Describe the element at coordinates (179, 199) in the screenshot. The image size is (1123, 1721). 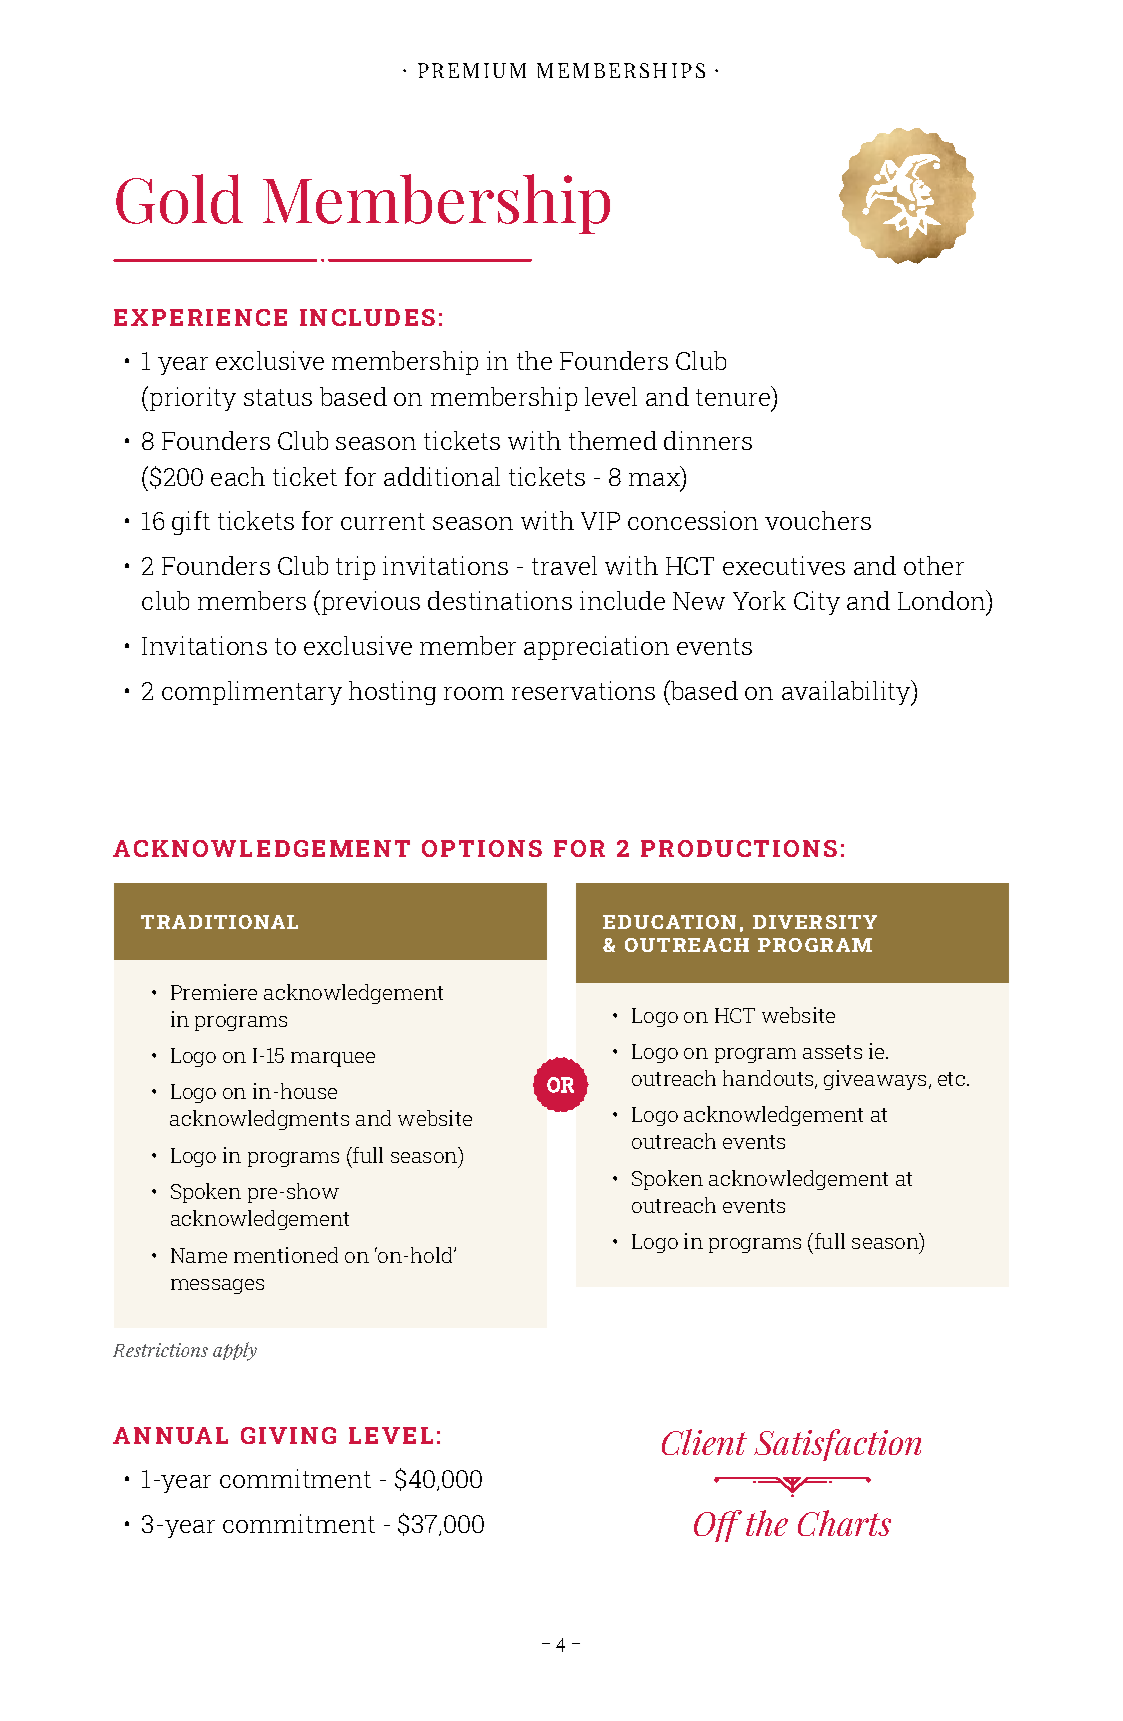
I see `Gold` at that location.
